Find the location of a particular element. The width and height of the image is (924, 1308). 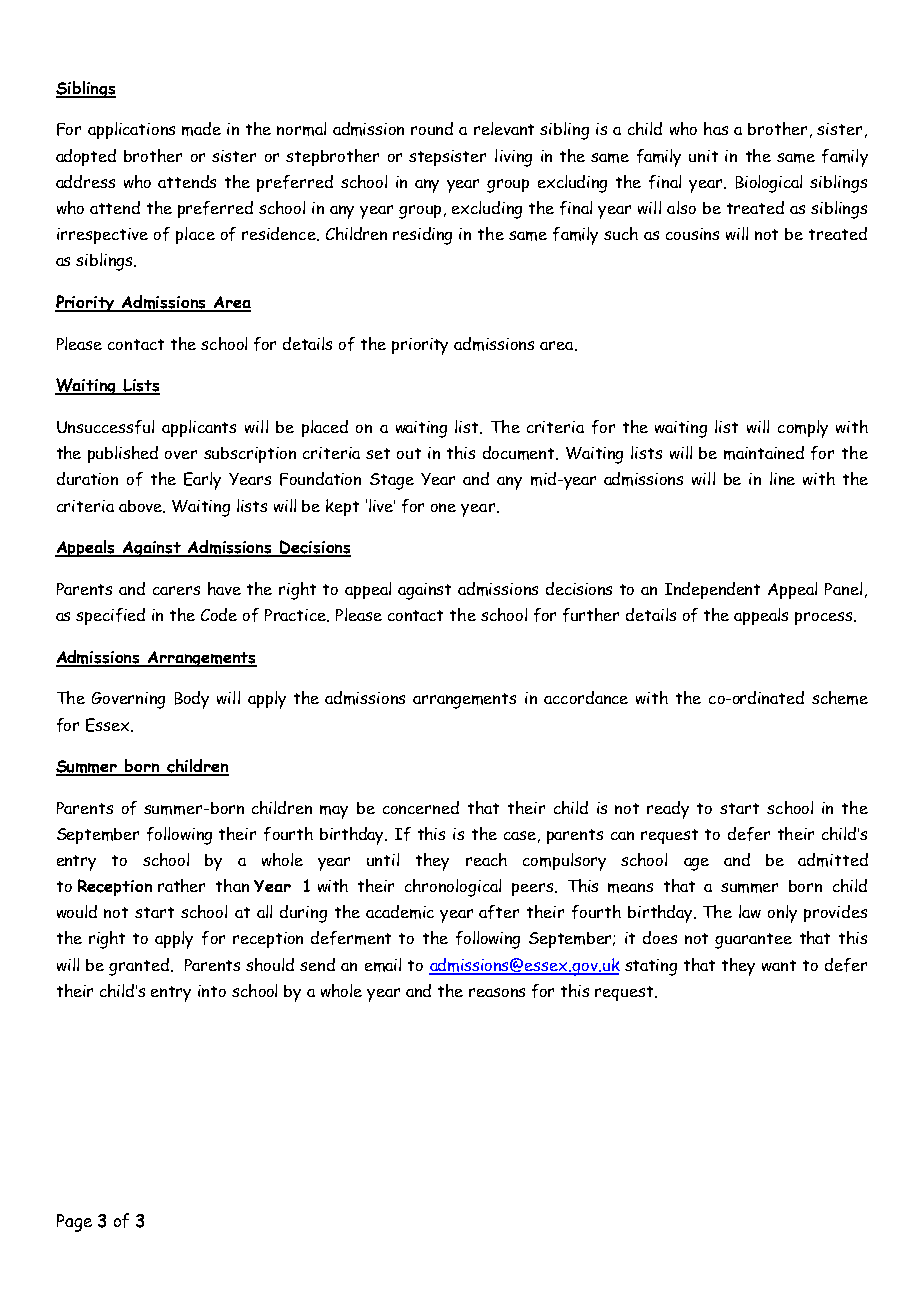

Biological is located at coordinates (769, 184).
